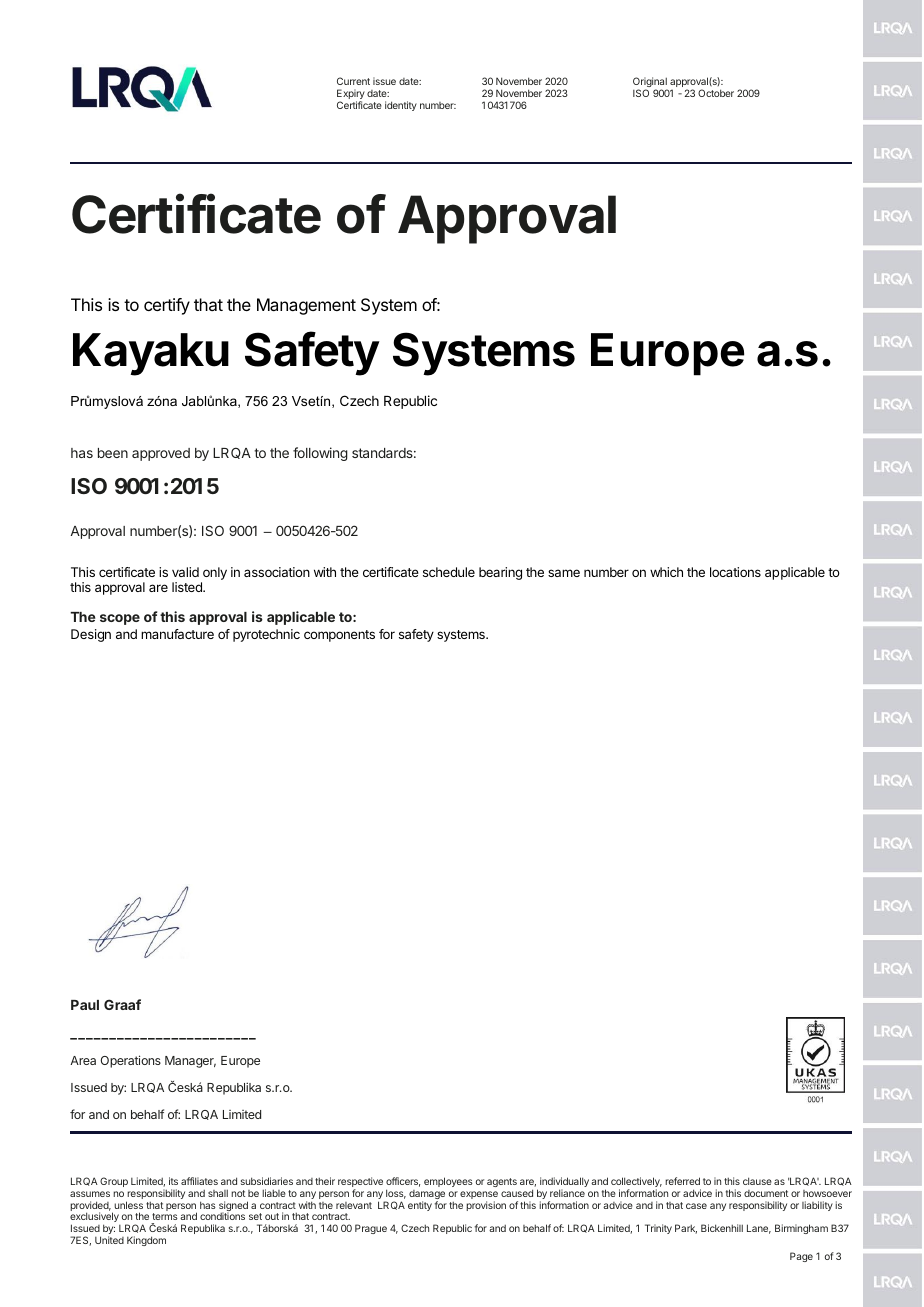 The width and height of the document is (924, 1307). Describe the element at coordinates (165, 1216) in the document. I see `terms` at that location.
